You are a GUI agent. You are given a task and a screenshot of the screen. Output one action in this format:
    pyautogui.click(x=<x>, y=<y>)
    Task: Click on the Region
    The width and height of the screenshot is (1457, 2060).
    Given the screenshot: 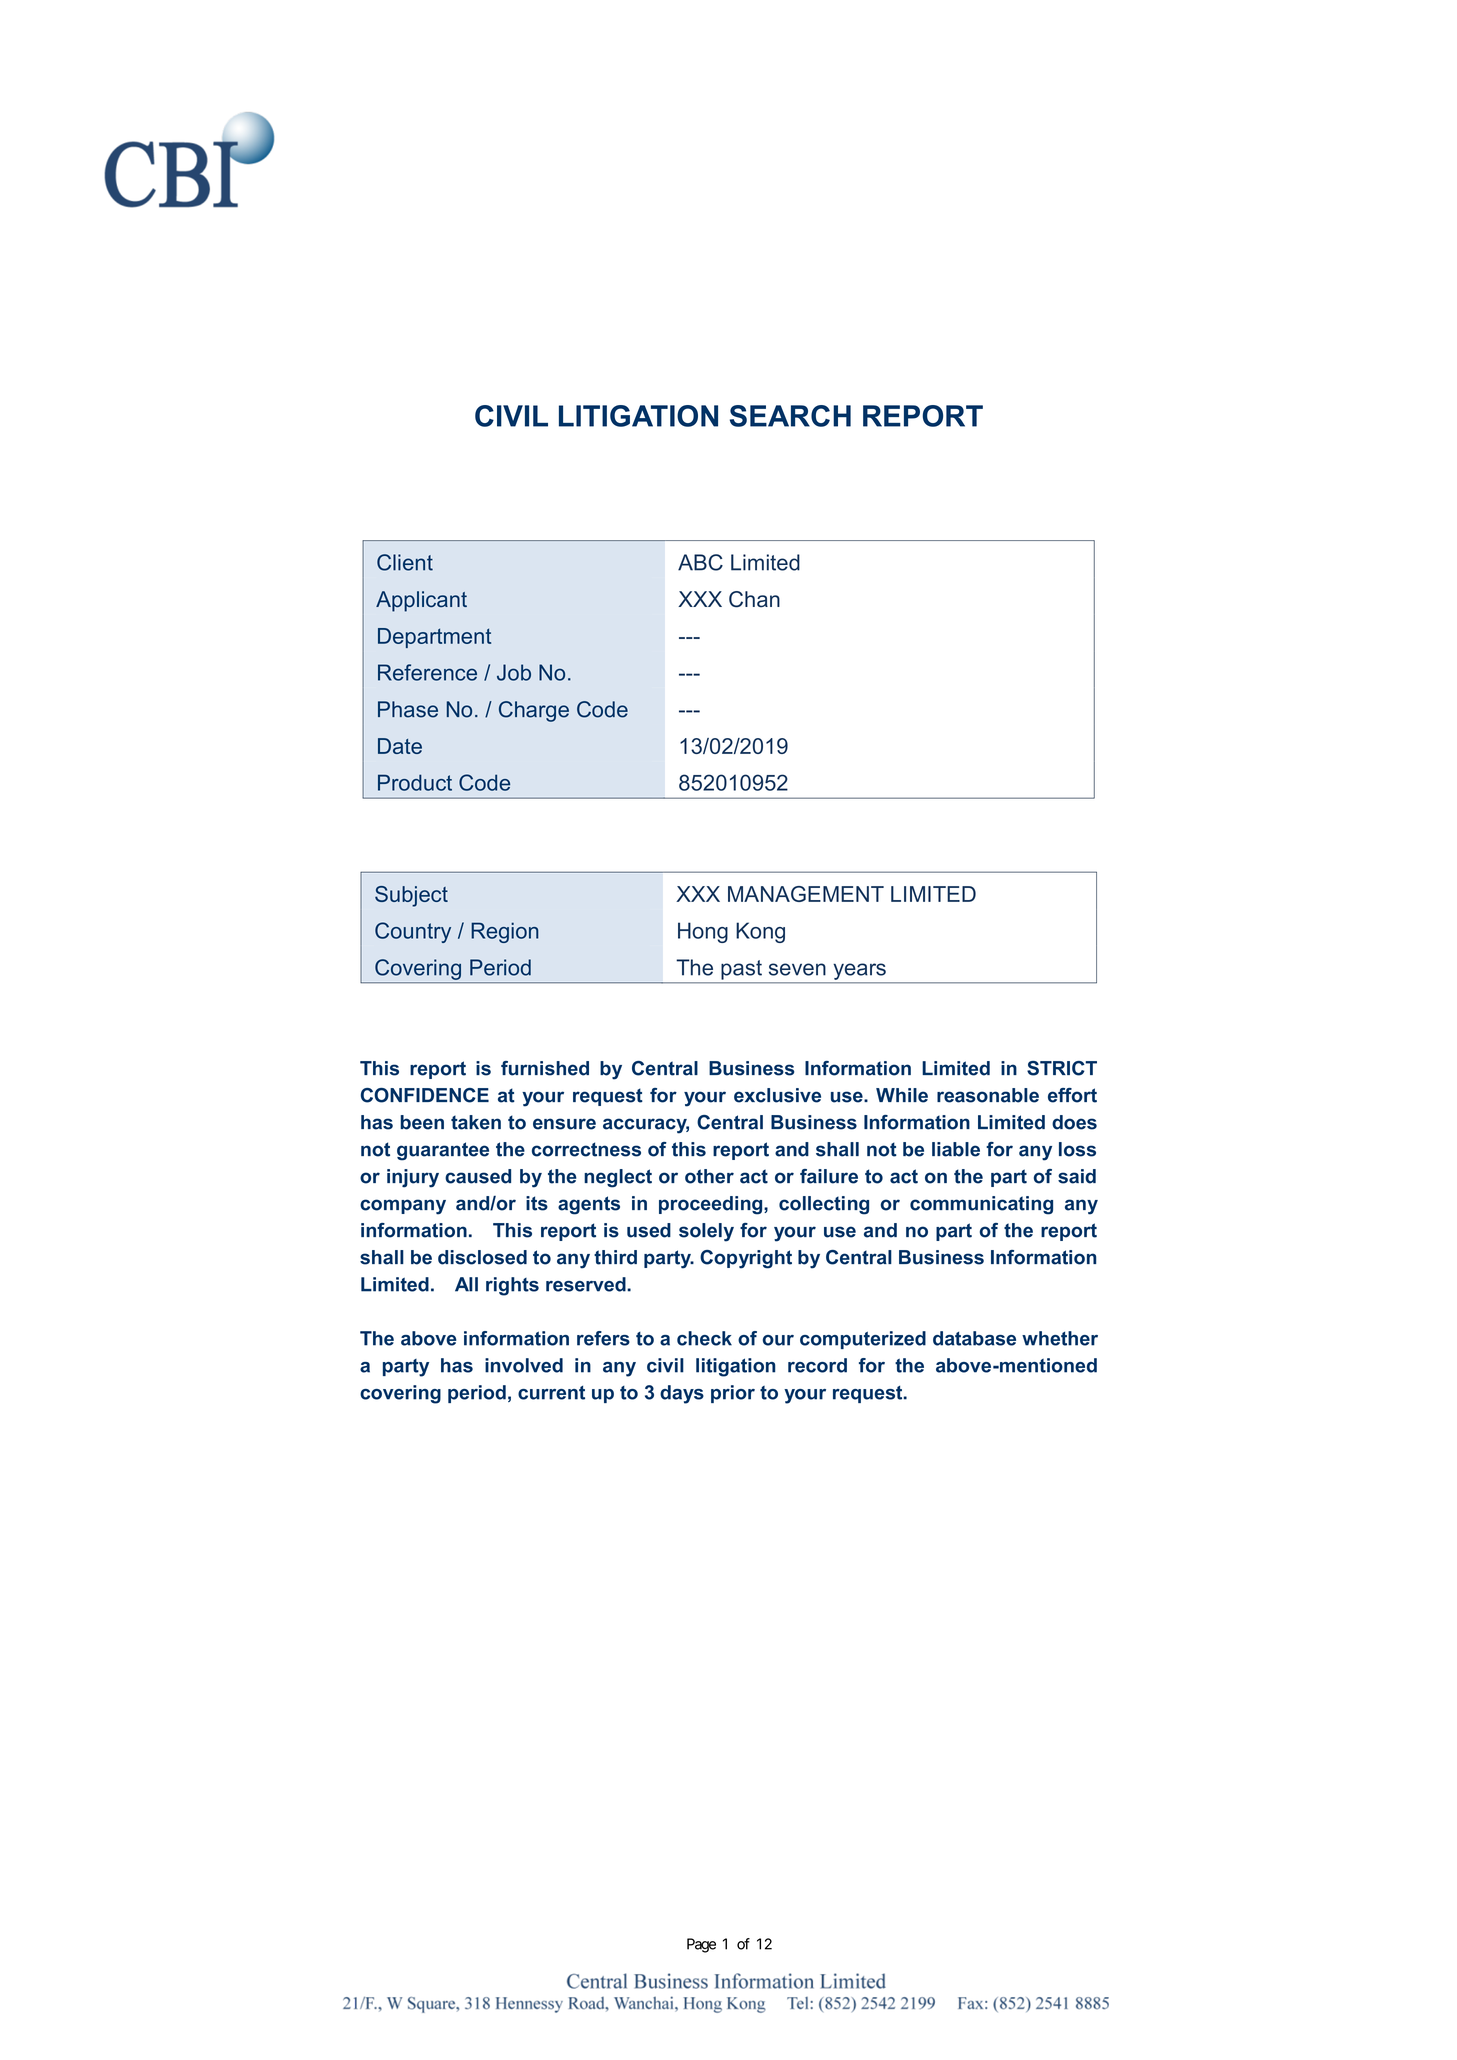 What is the action you would take?
    pyautogui.click(x=505, y=932)
